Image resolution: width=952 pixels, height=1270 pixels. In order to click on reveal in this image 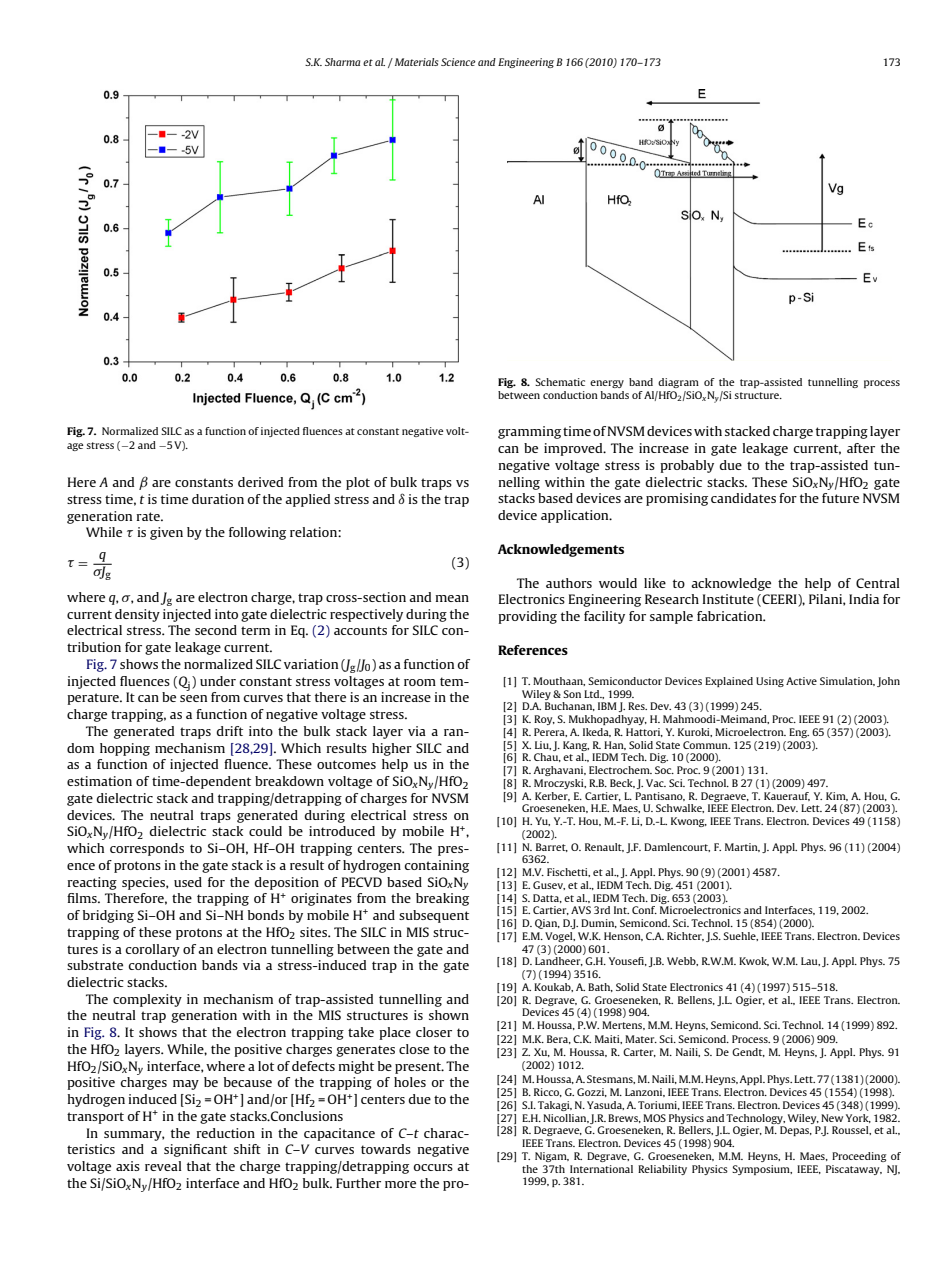, I will do `click(163, 1166)`.
